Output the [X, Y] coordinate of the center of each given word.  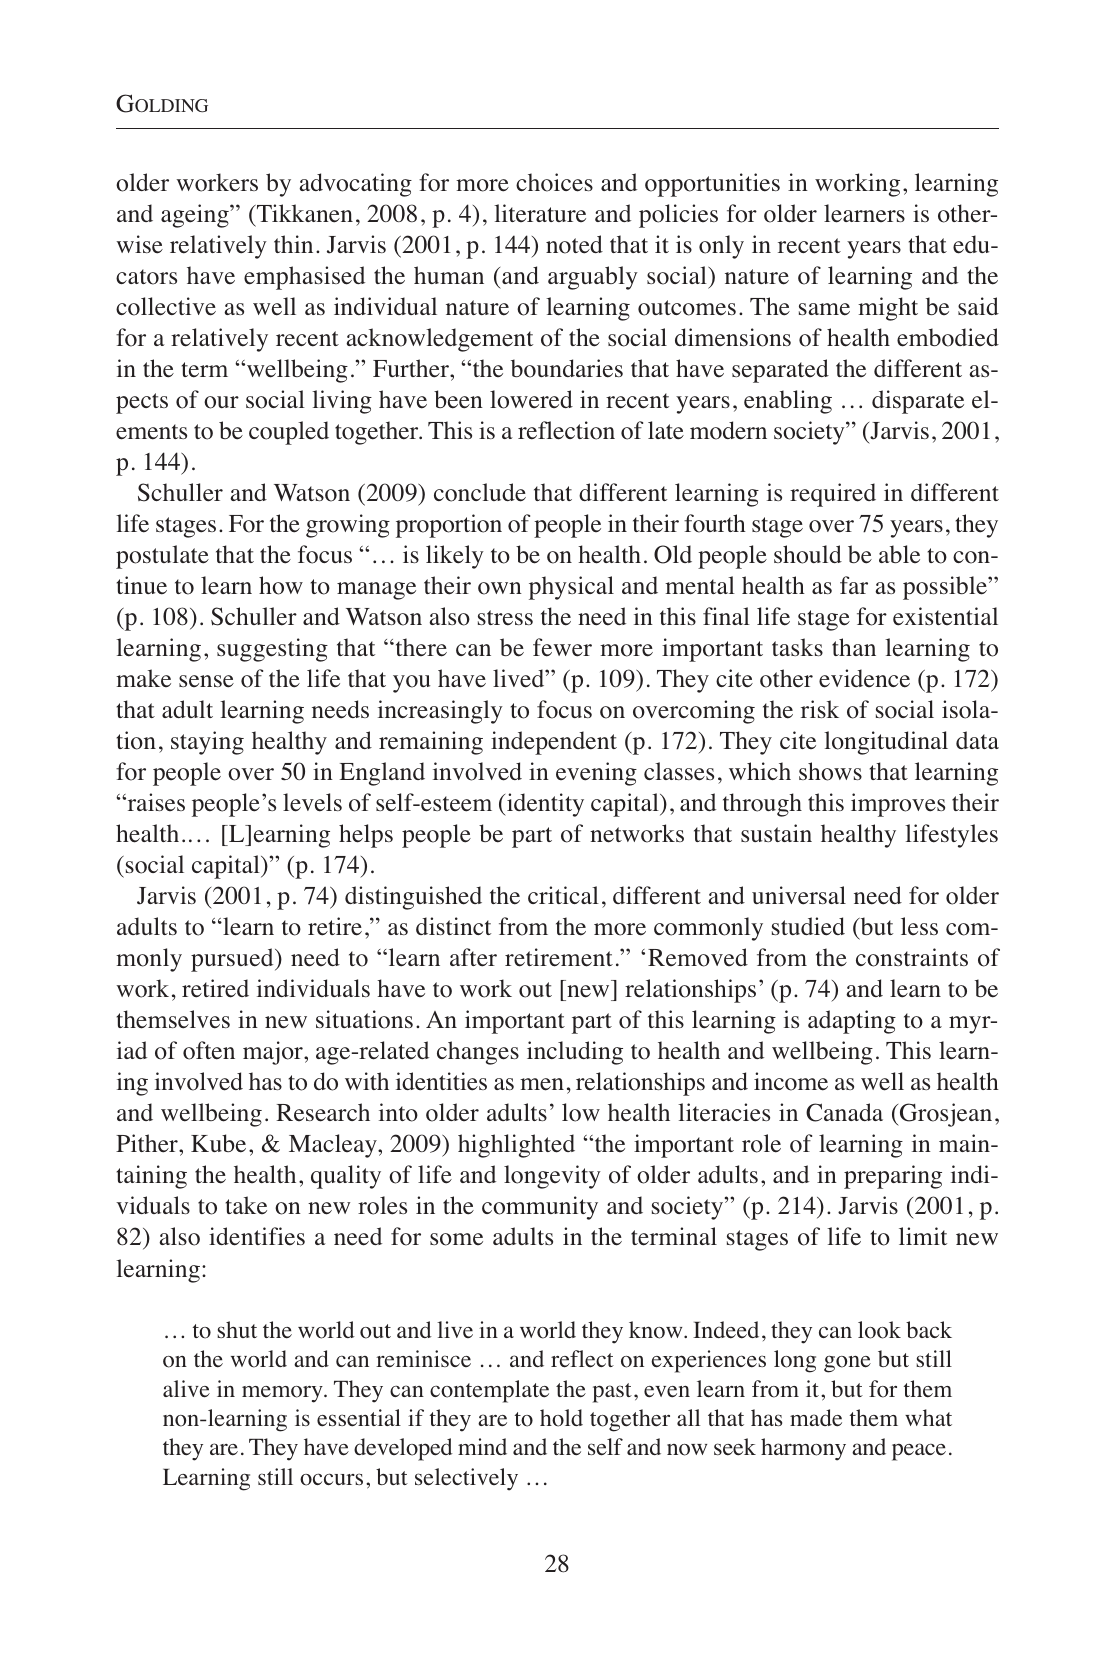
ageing [196, 216]
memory [283, 1394]
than [854, 647]
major [274, 1053]
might [888, 309]
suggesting [272, 650]
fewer [562, 647]
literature [540, 213]
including [575, 1053]
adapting [852, 1022]
